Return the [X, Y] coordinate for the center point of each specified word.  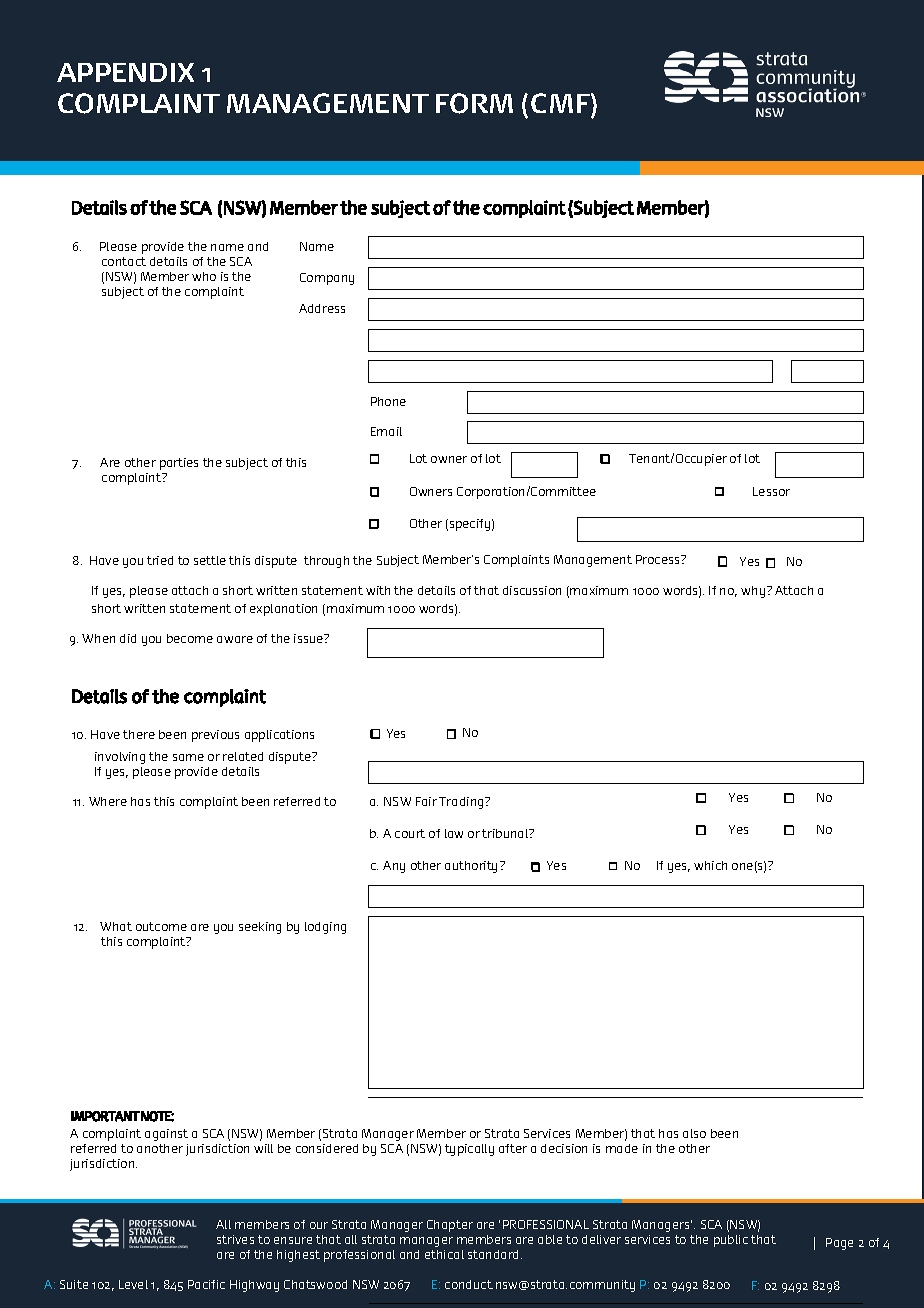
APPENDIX [125, 72]
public [731, 1241]
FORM [474, 103]
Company [327, 279]
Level [133, 1284]
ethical [444, 1254]
